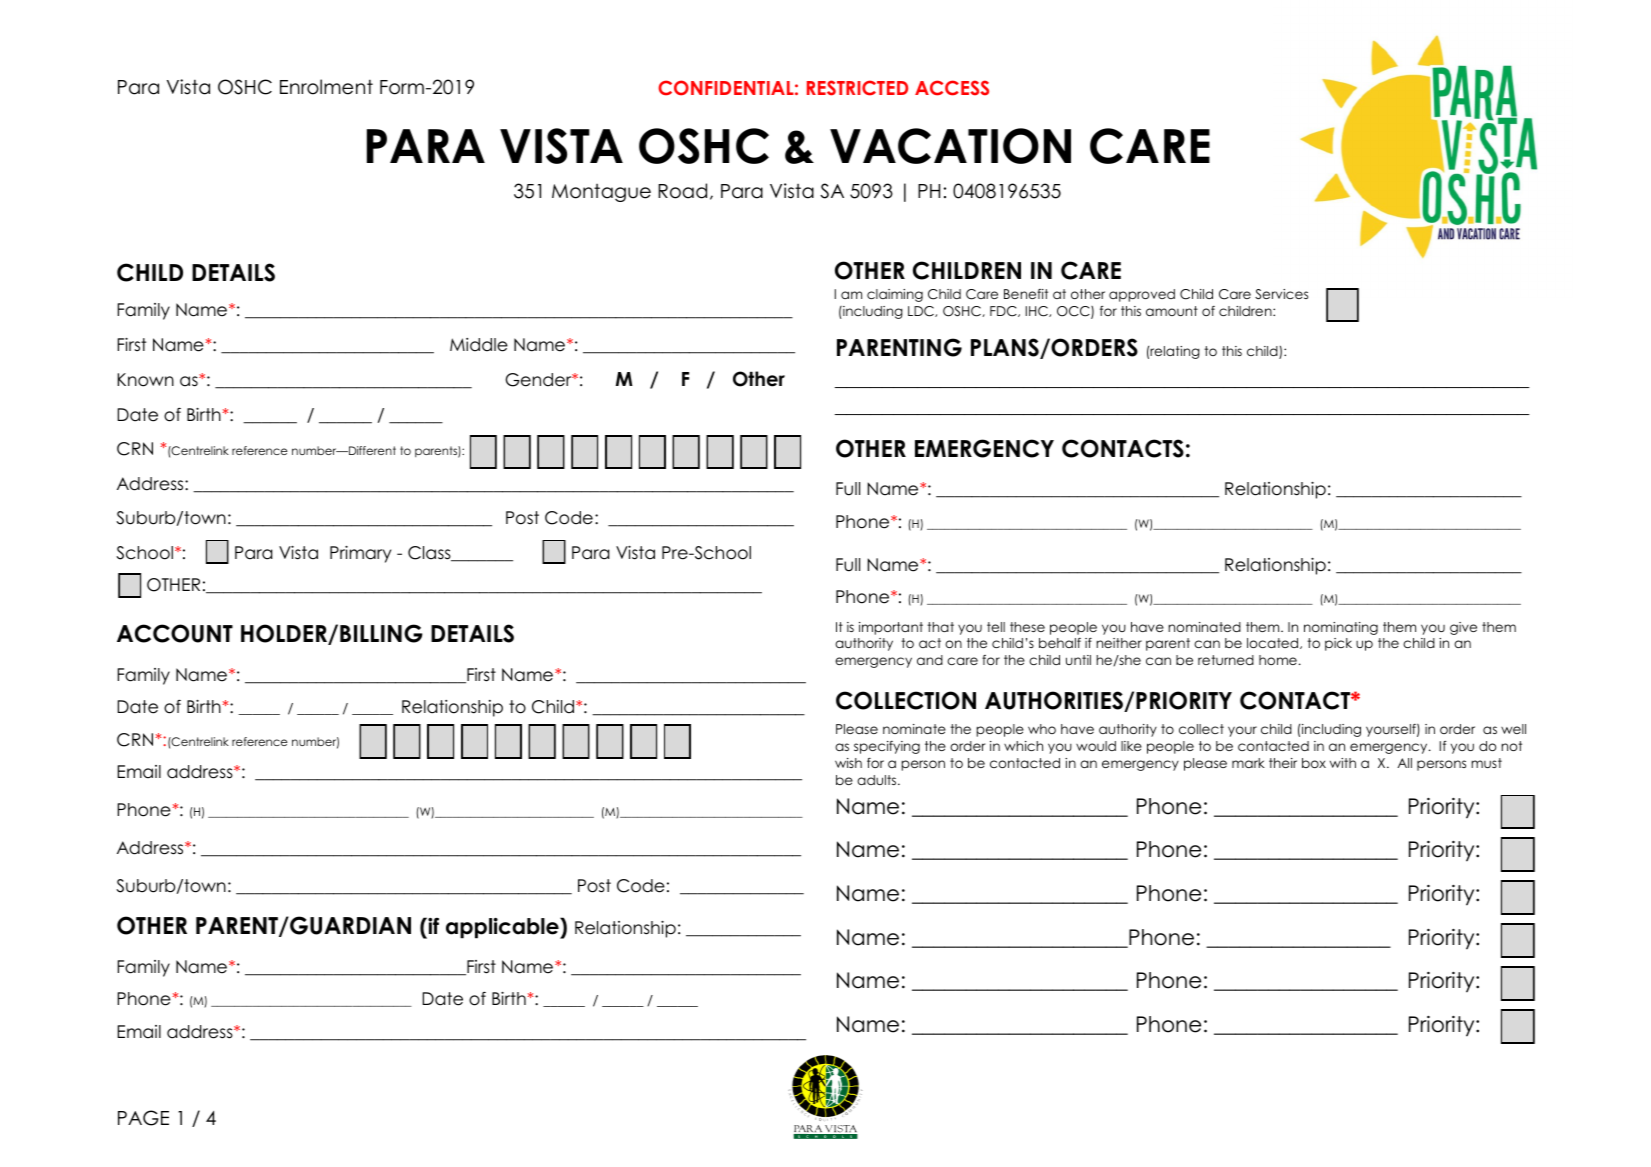 The height and width of the screenshot is (1167, 1651). I want to click on RESTRICTED, so click(857, 88).
